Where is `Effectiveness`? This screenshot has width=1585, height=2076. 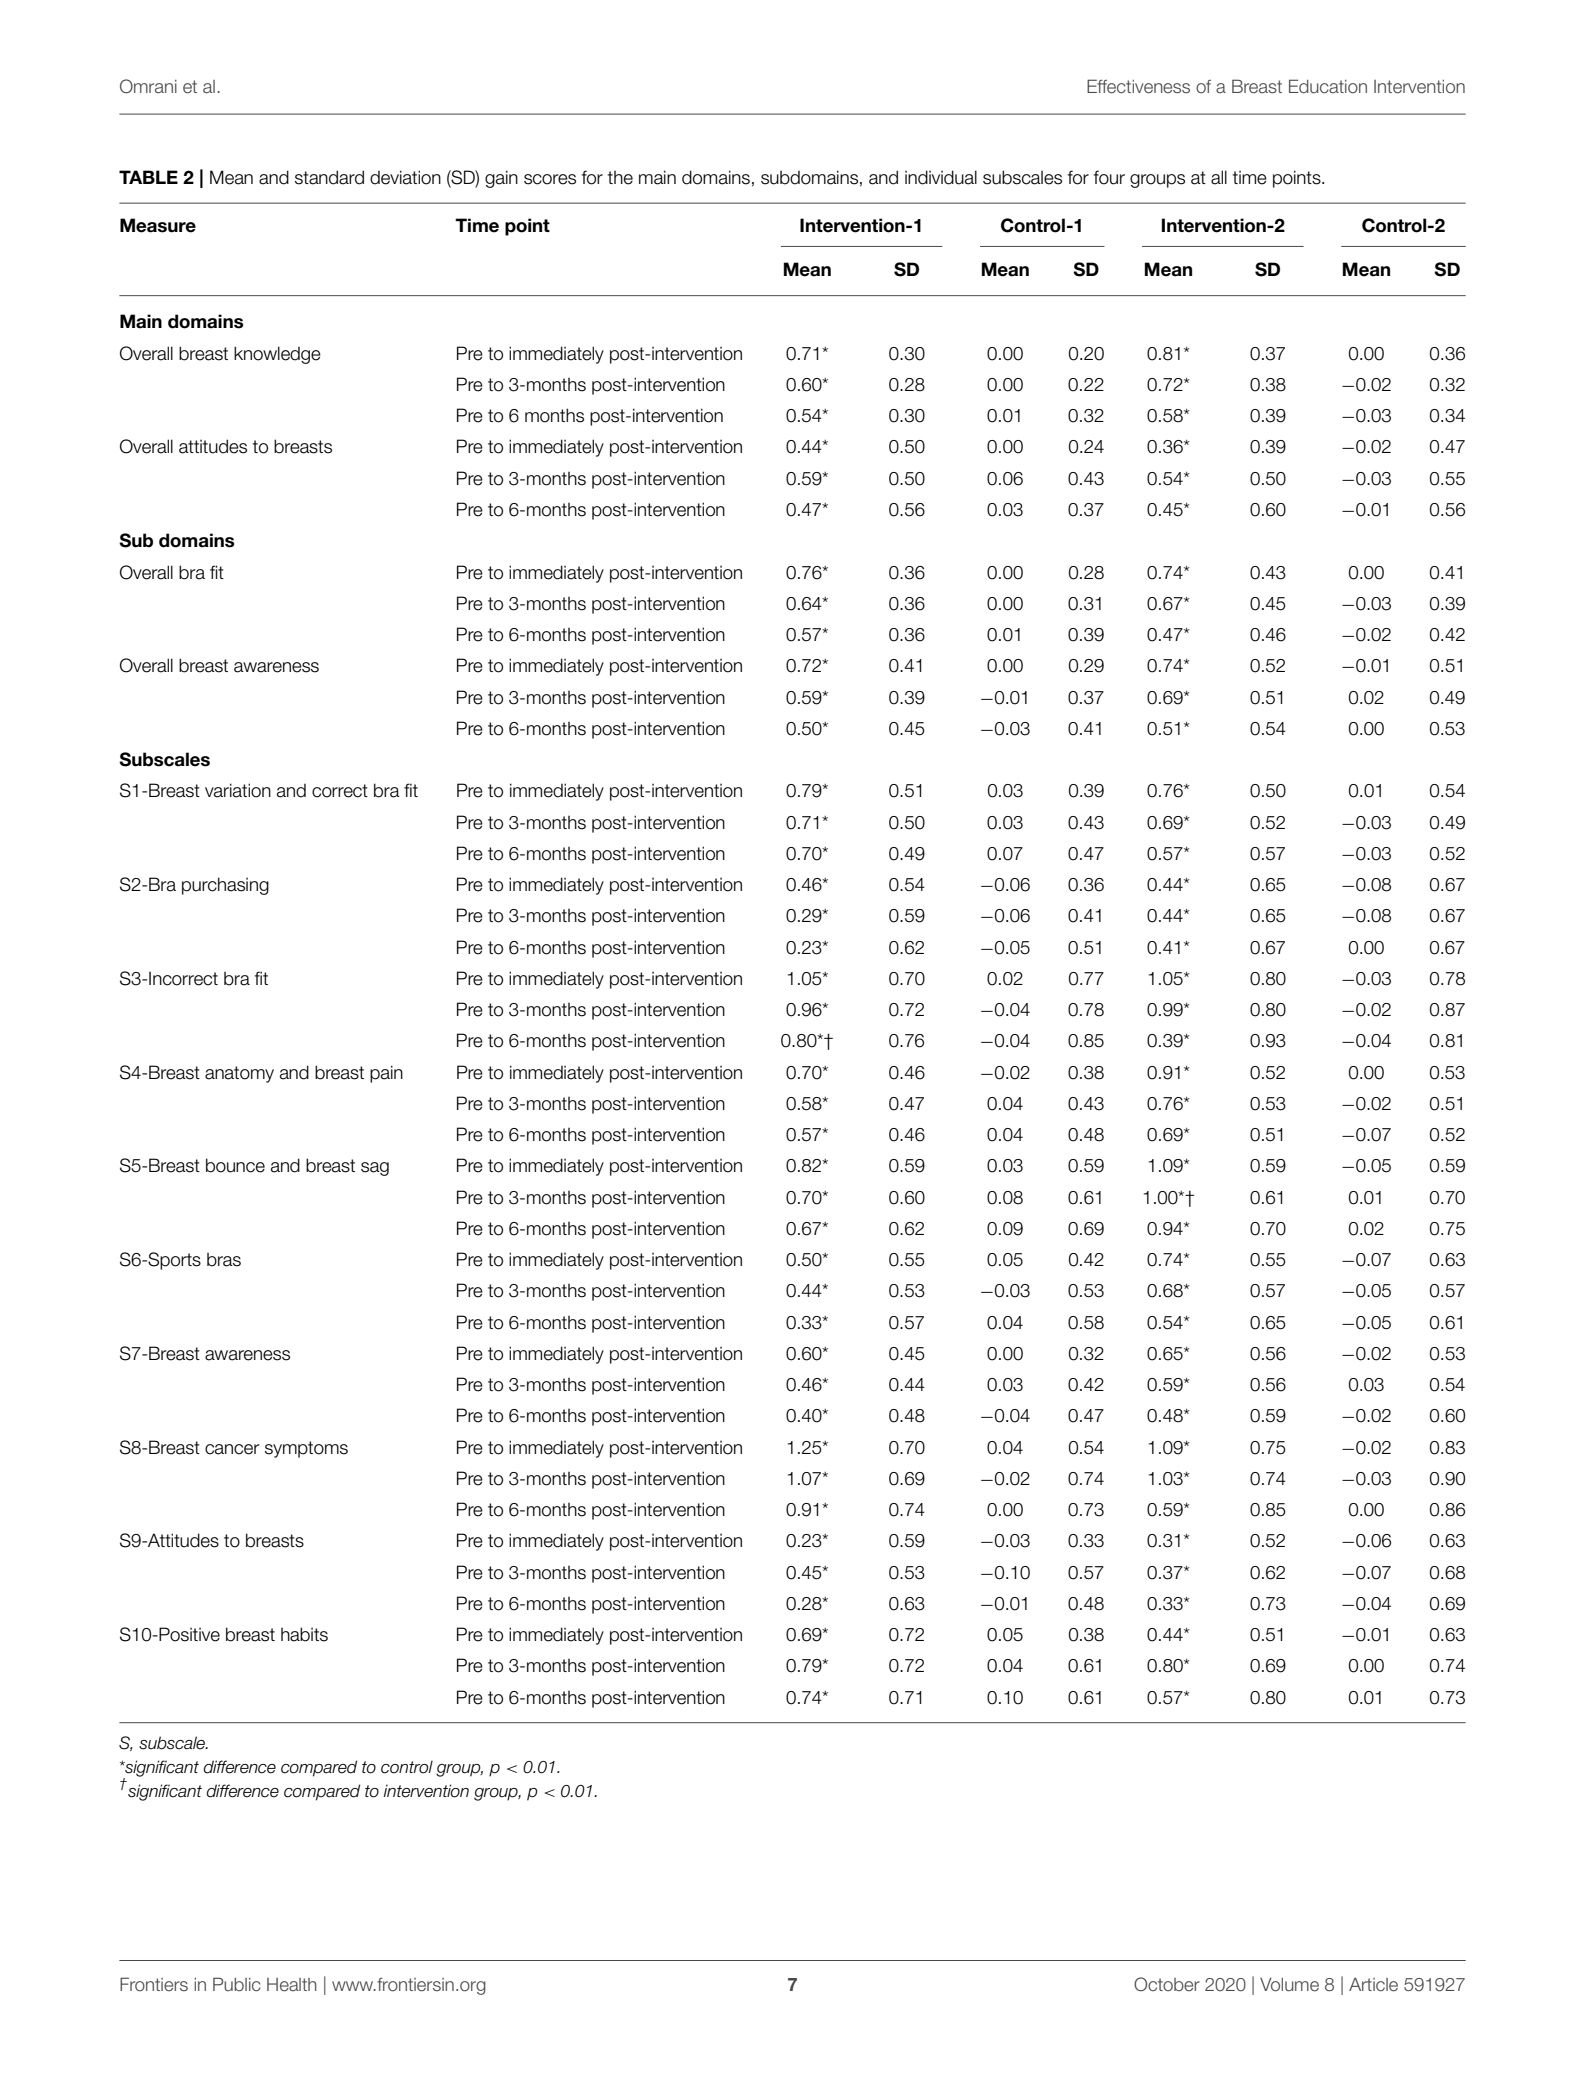 Effectiveness is located at coordinates (1138, 86).
